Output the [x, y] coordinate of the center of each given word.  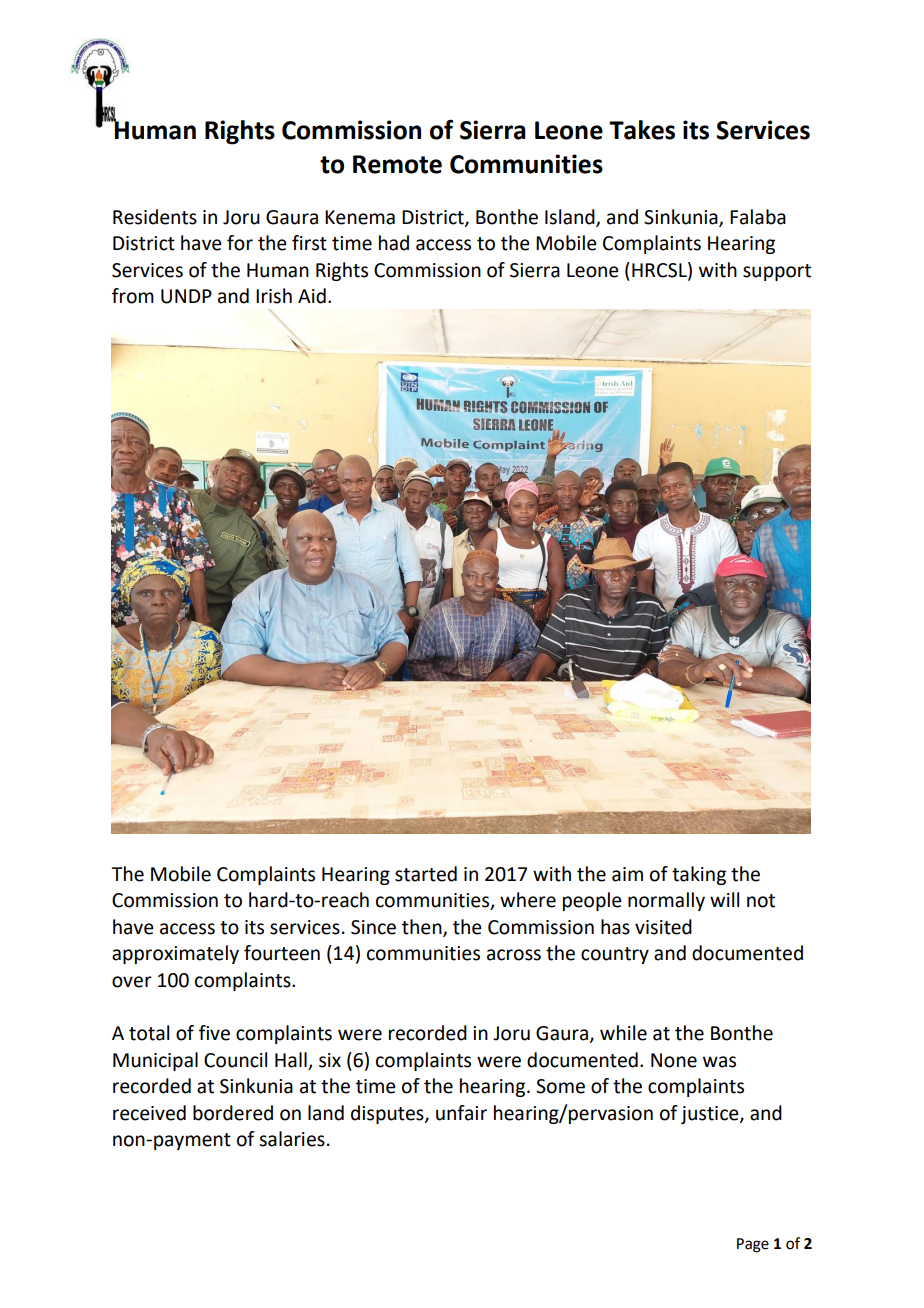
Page [753, 1245]
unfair [461, 1113]
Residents [155, 217]
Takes [642, 130]
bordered [233, 1113]
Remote [397, 164]
